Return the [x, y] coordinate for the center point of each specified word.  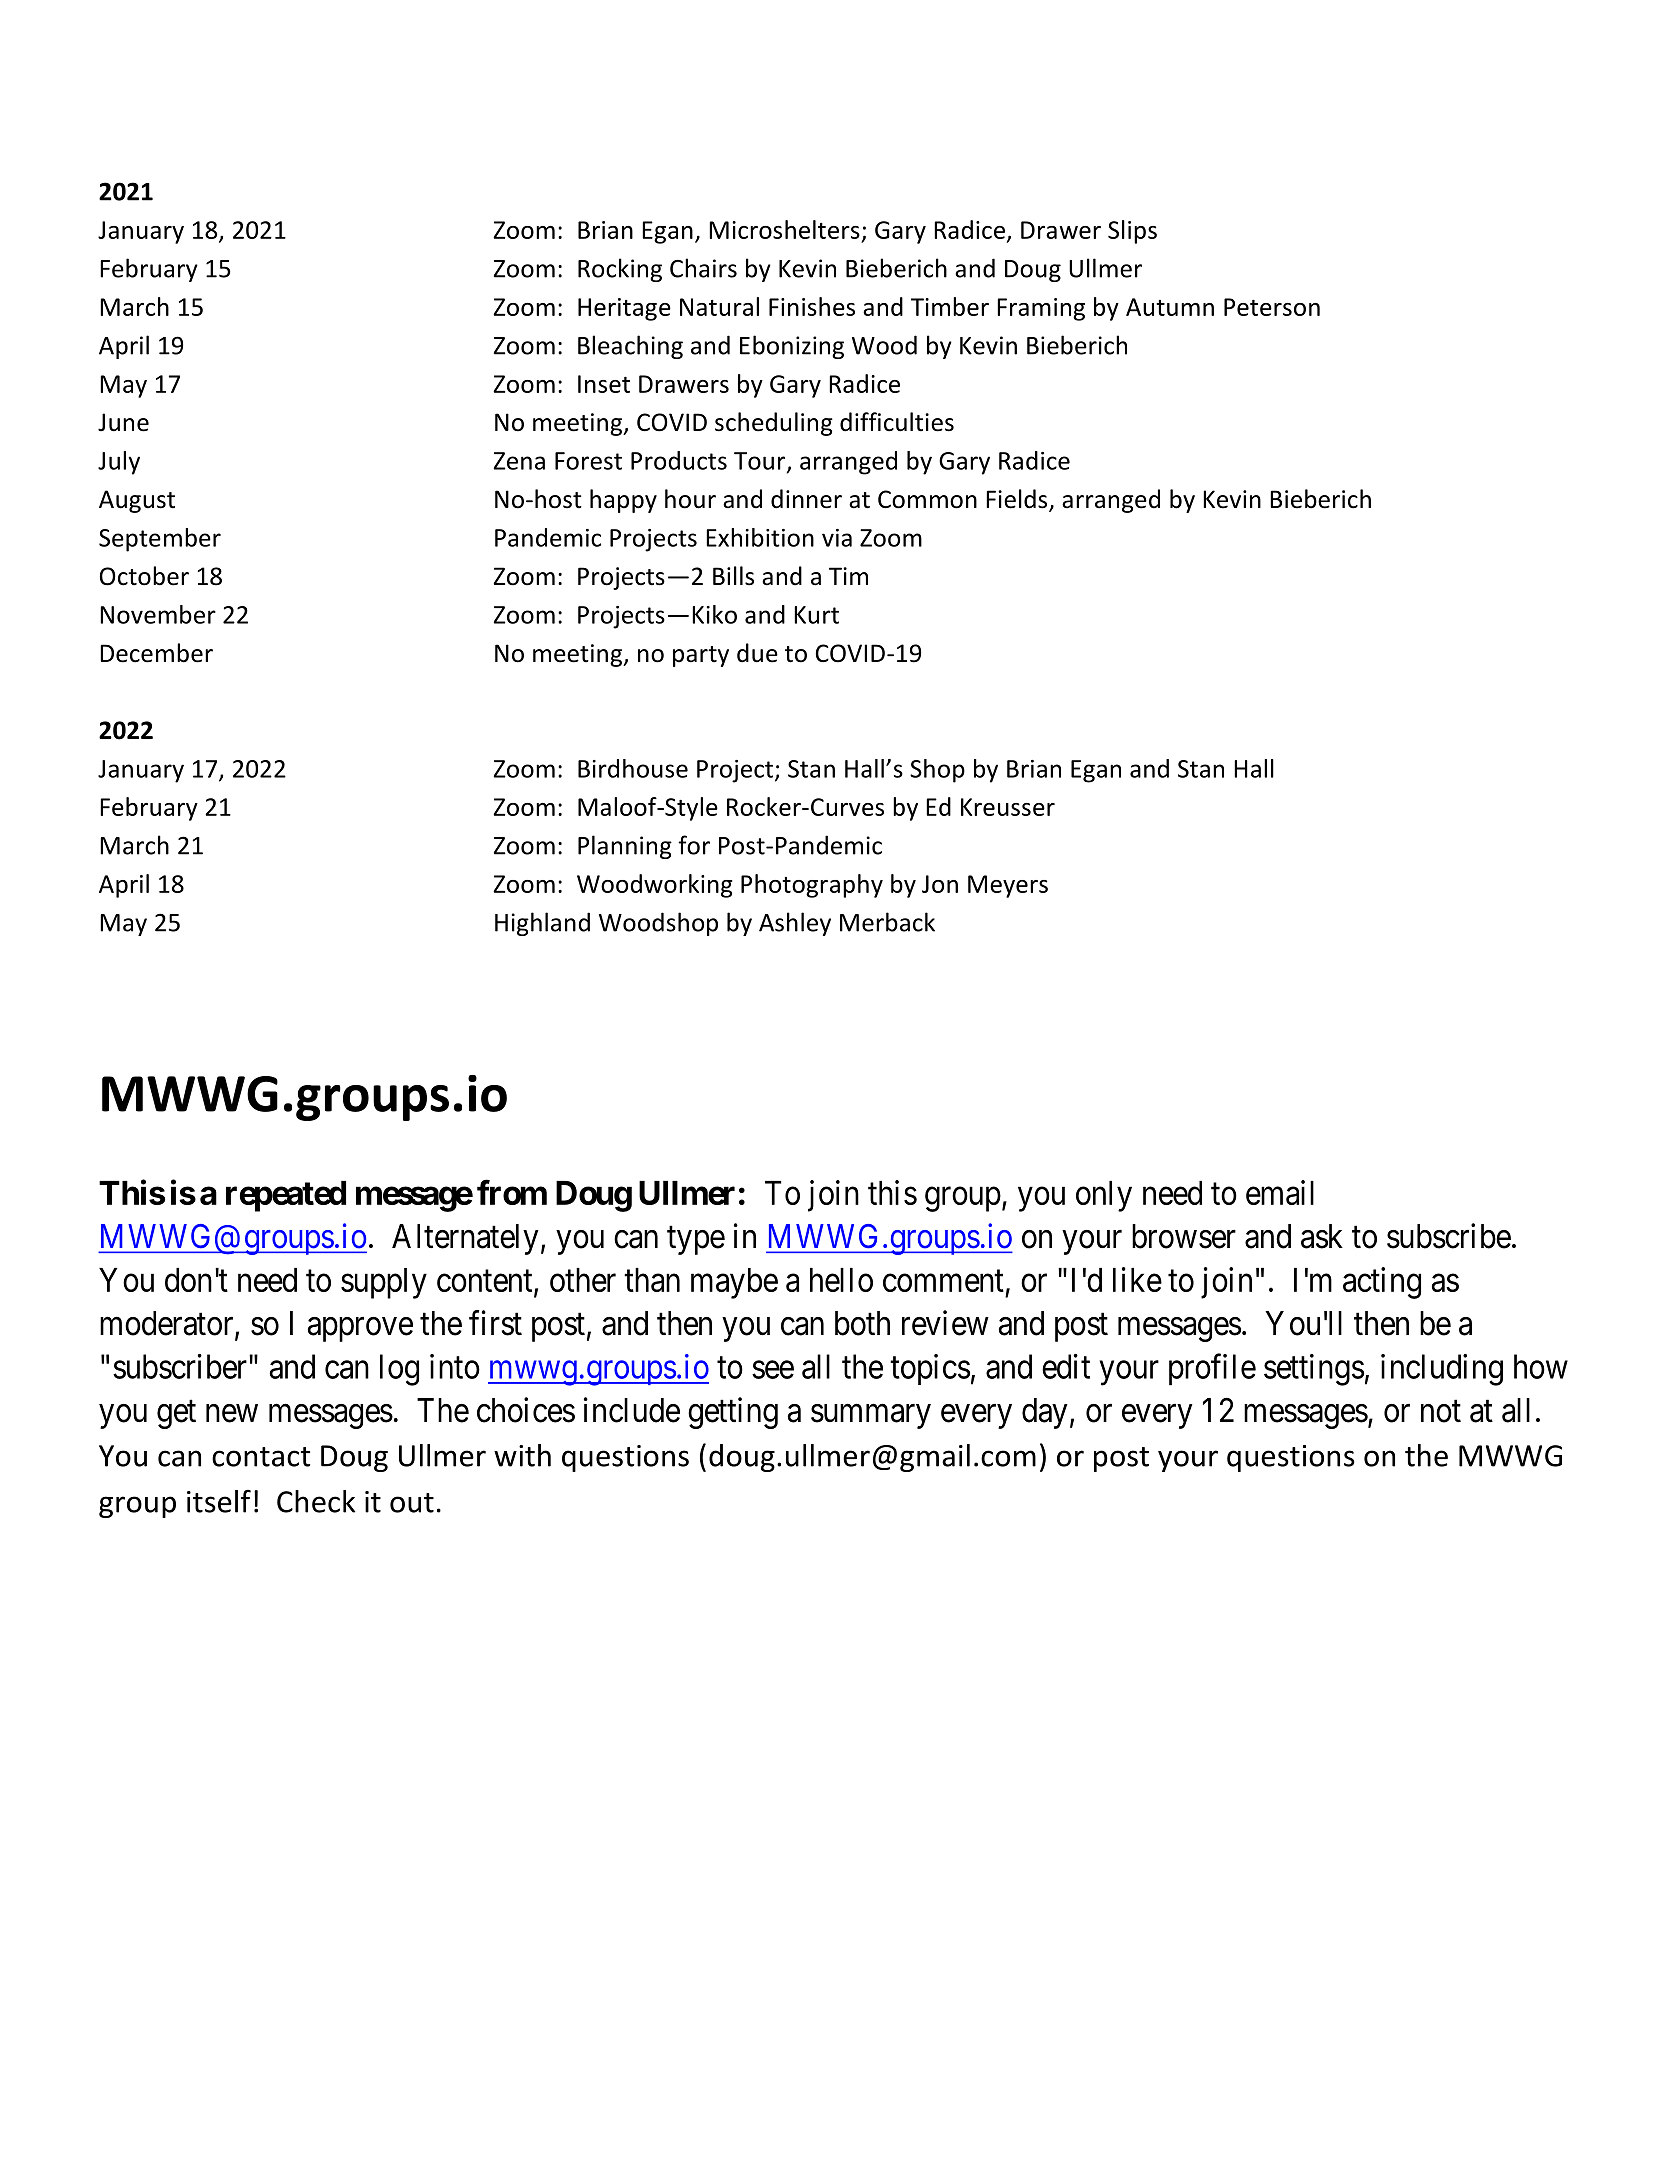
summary [871, 1416]
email [1280, 1192]
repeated [286, 1196]
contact [261, 1457]
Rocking [620, 270]
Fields [1018, 500]
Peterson [1272, 307]
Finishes [812, 306]
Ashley [795, 924]
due [757, 653]
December [156, 653]
